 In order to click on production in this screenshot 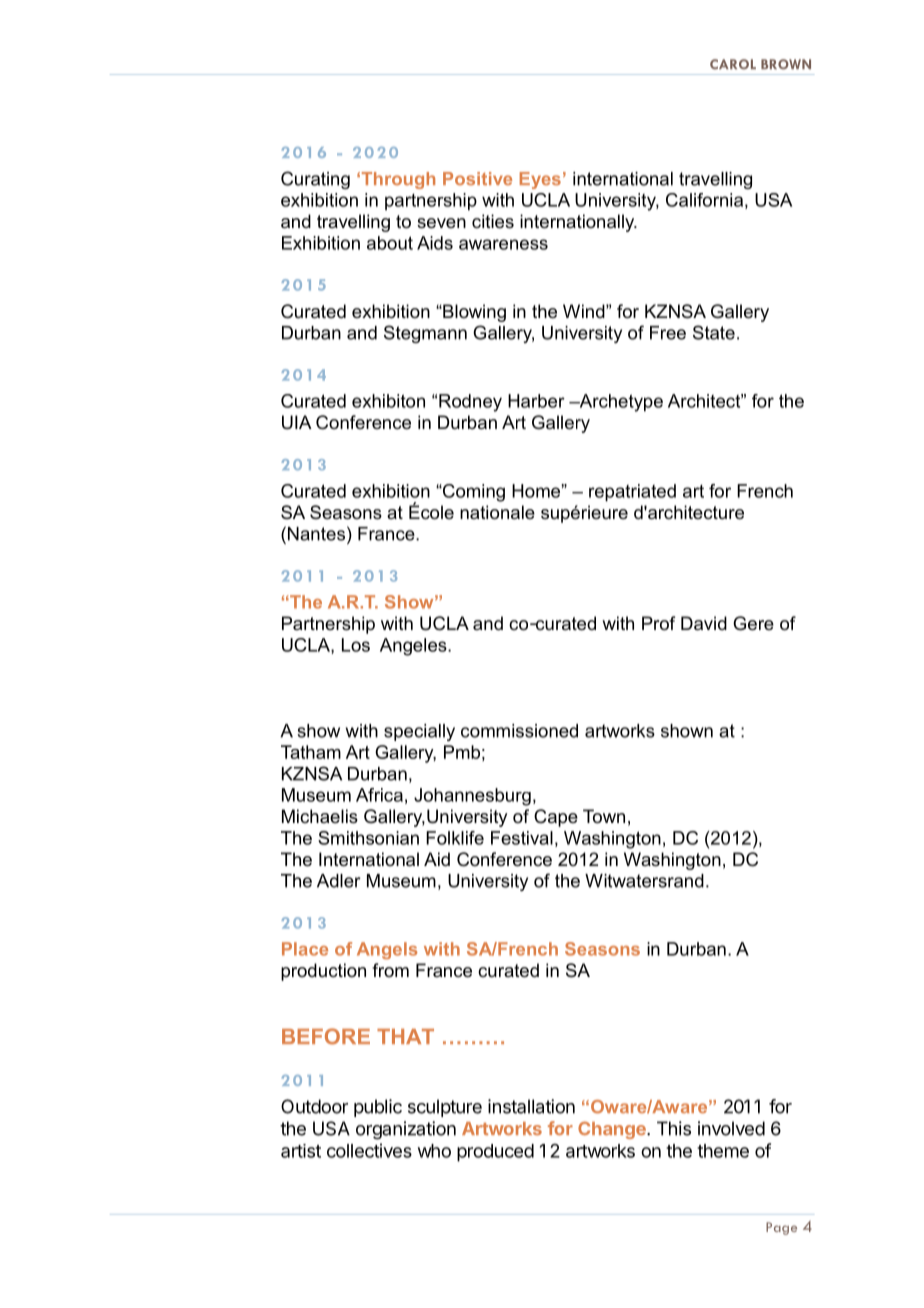, I will do `click(323, 972)`.
